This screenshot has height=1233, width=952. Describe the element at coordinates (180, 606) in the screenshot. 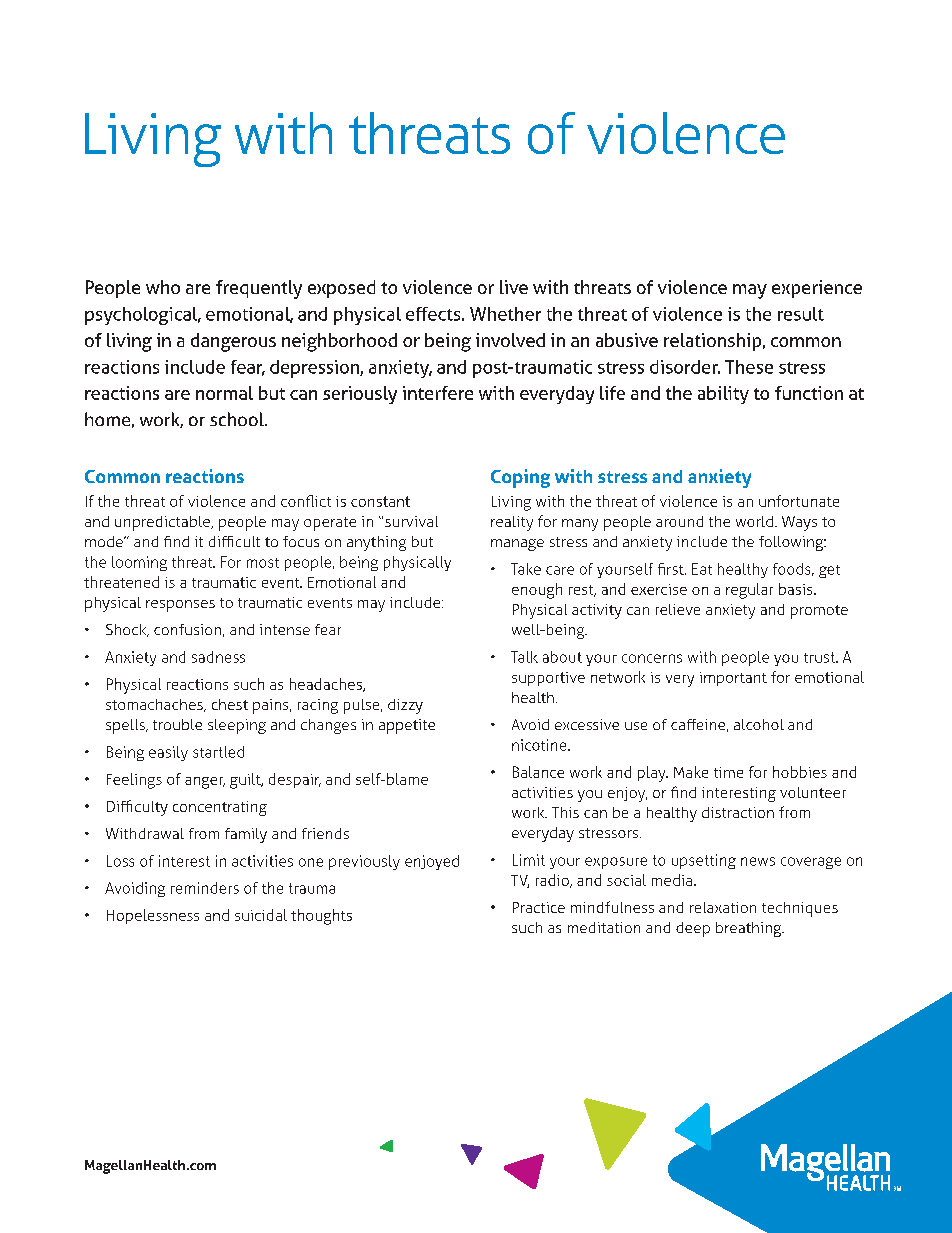

I see `responses` at that location.
